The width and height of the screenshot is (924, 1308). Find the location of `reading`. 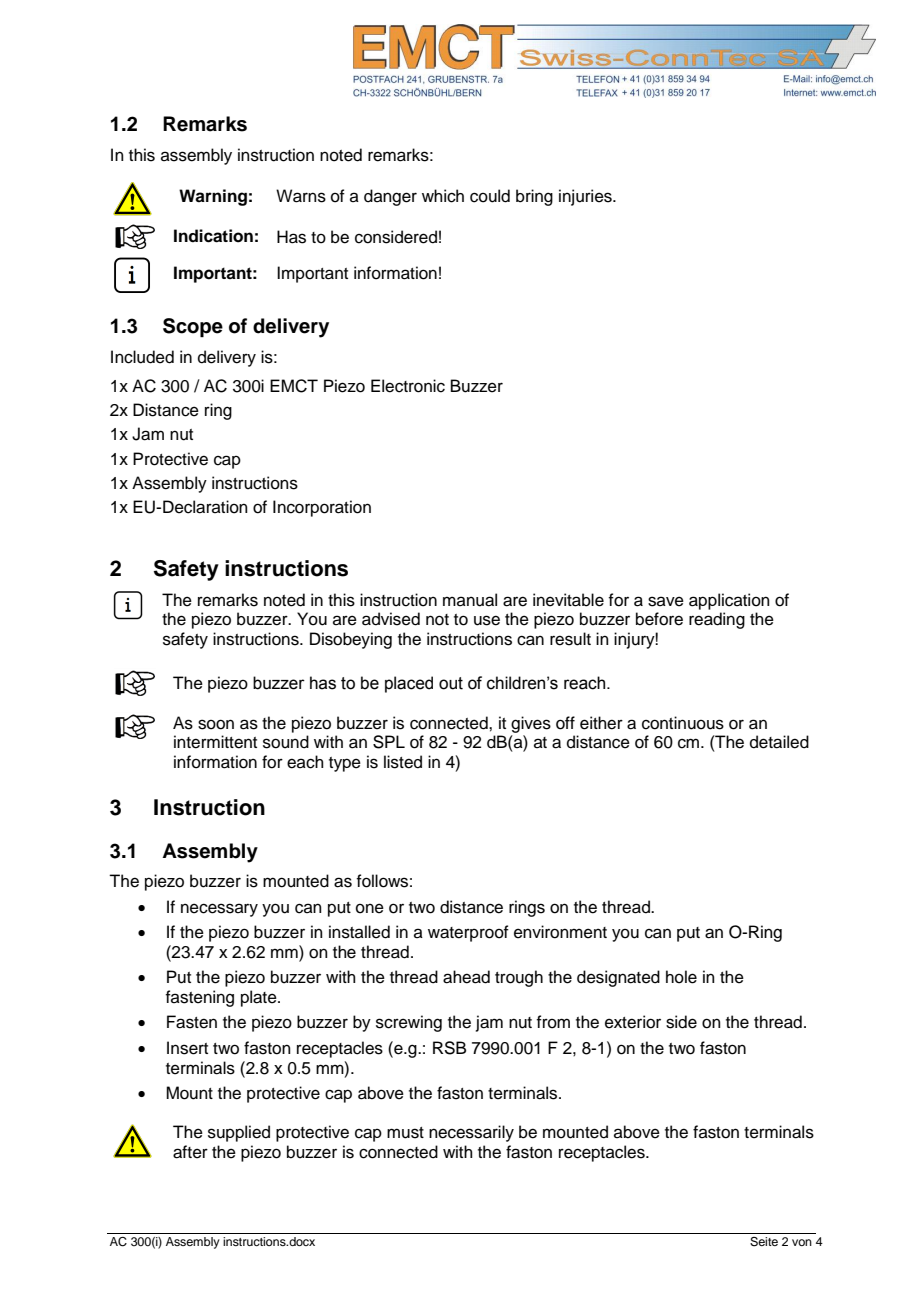

reading is located at coordinates (717, 620).
